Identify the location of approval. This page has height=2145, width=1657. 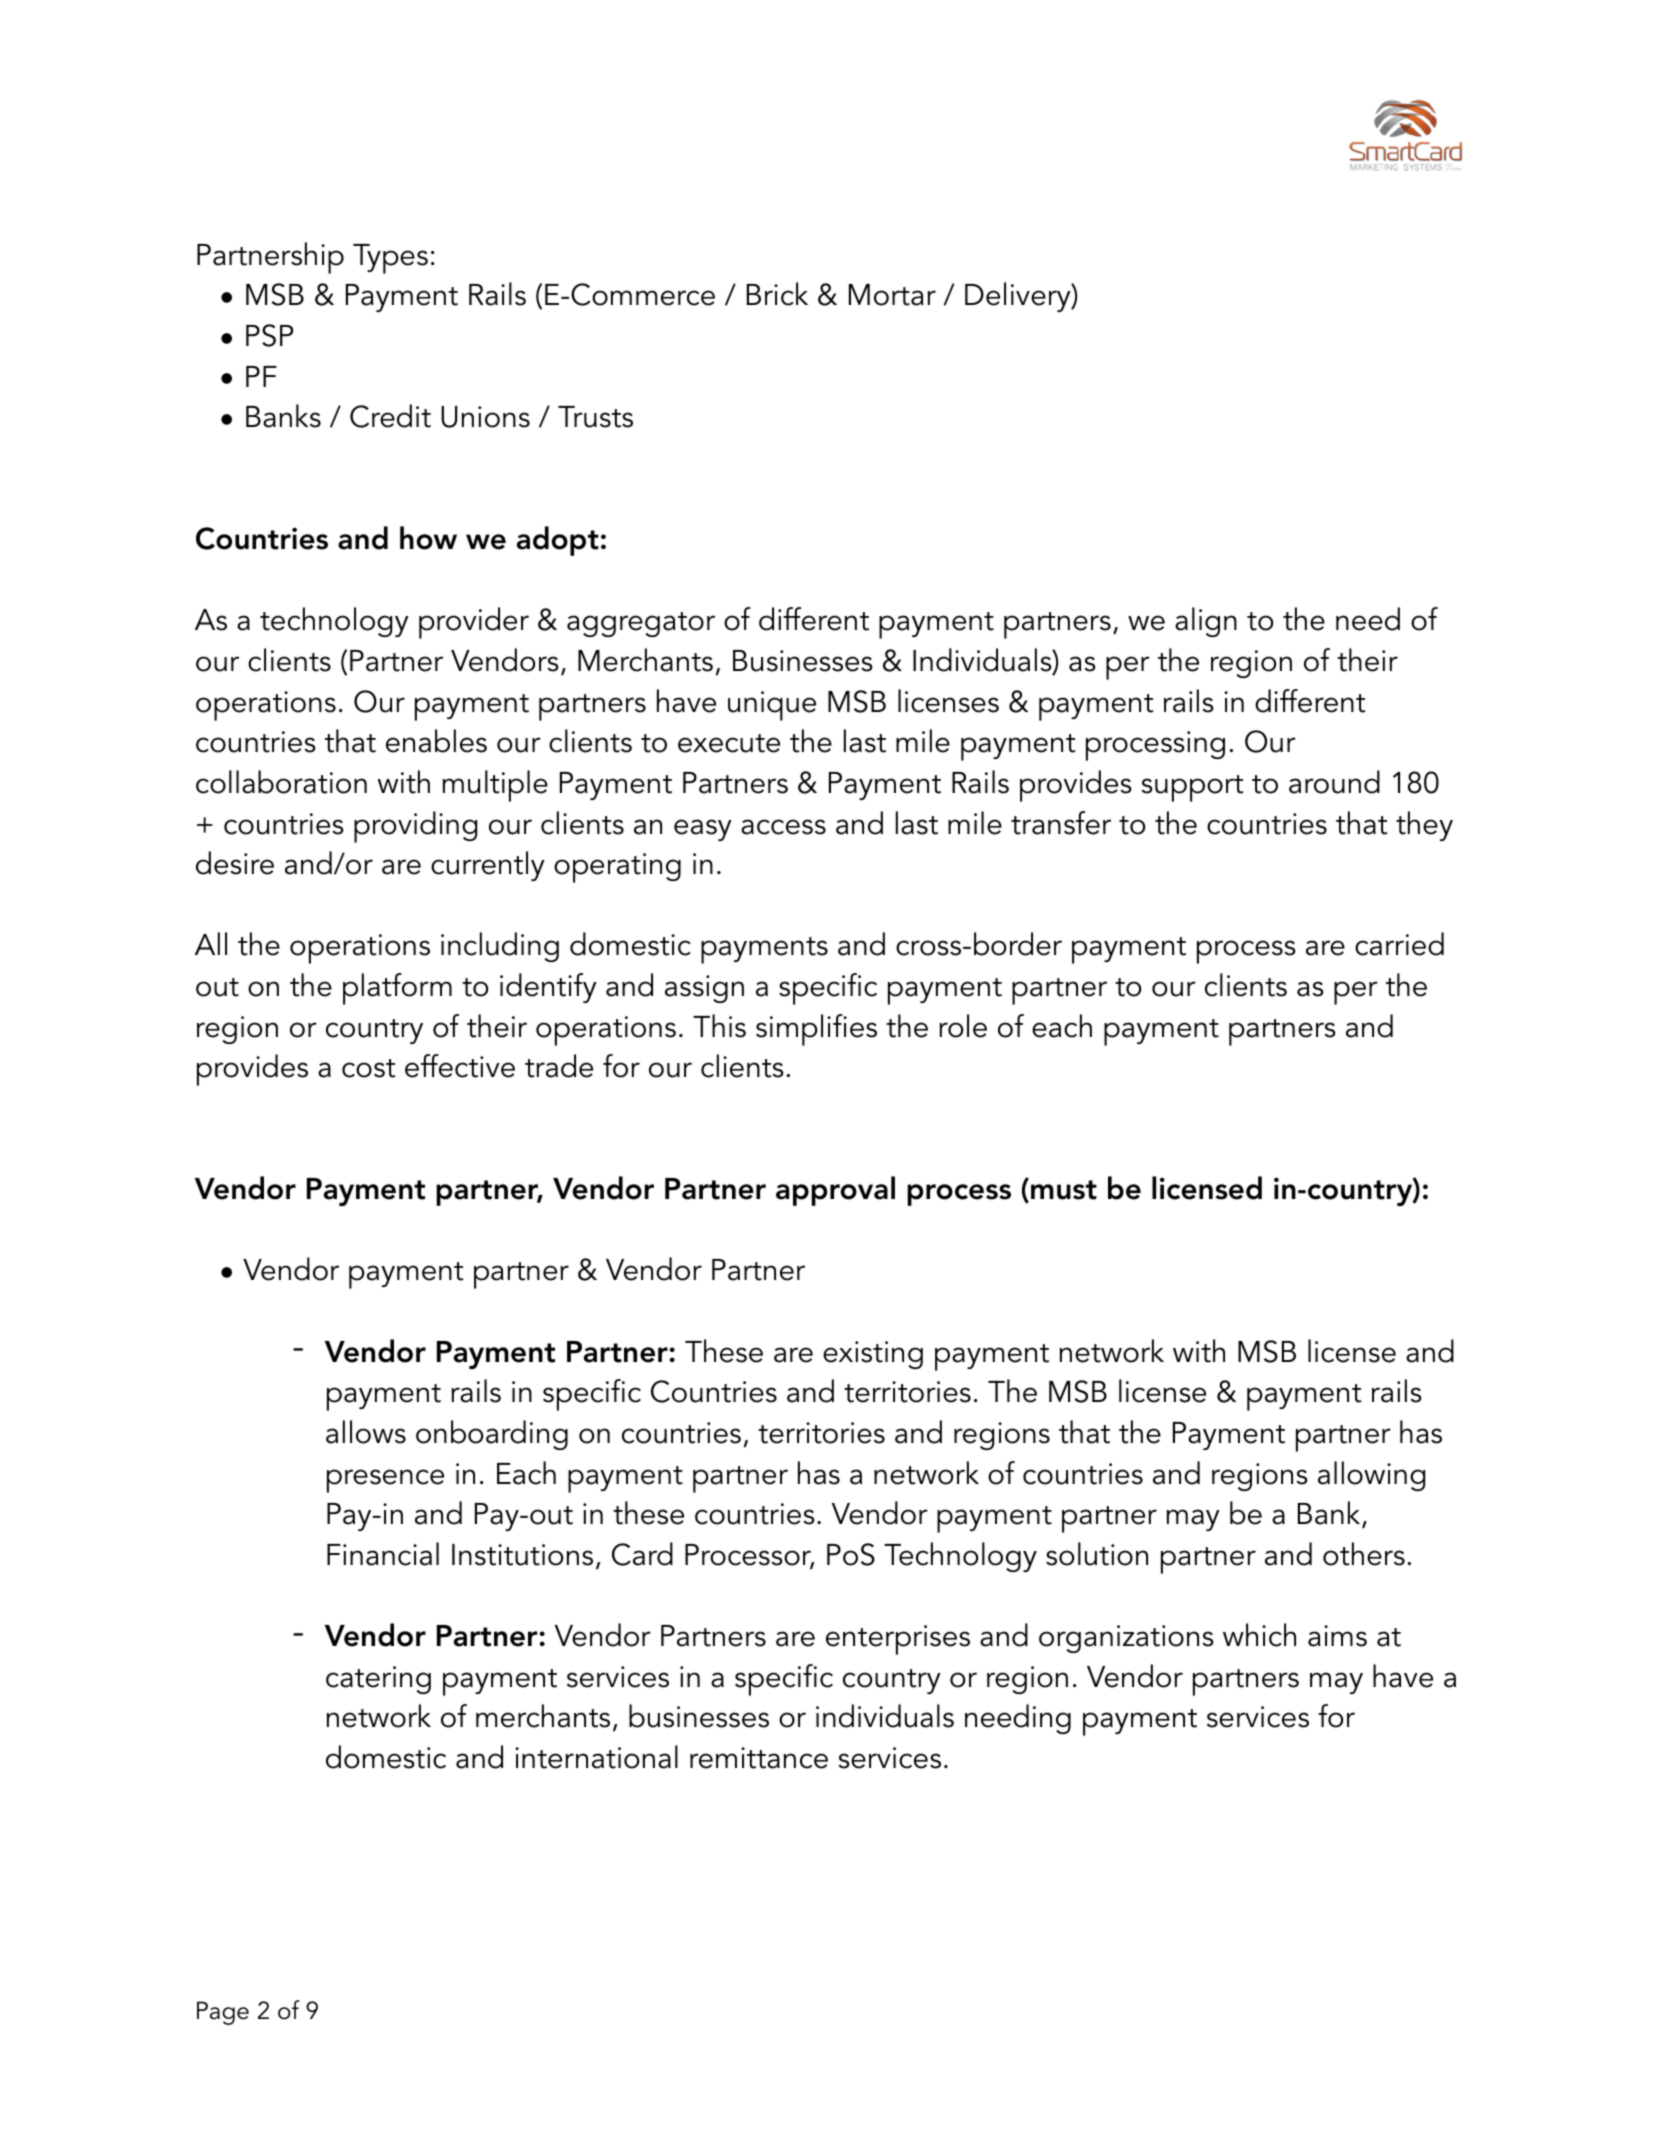
(835, 1191).
